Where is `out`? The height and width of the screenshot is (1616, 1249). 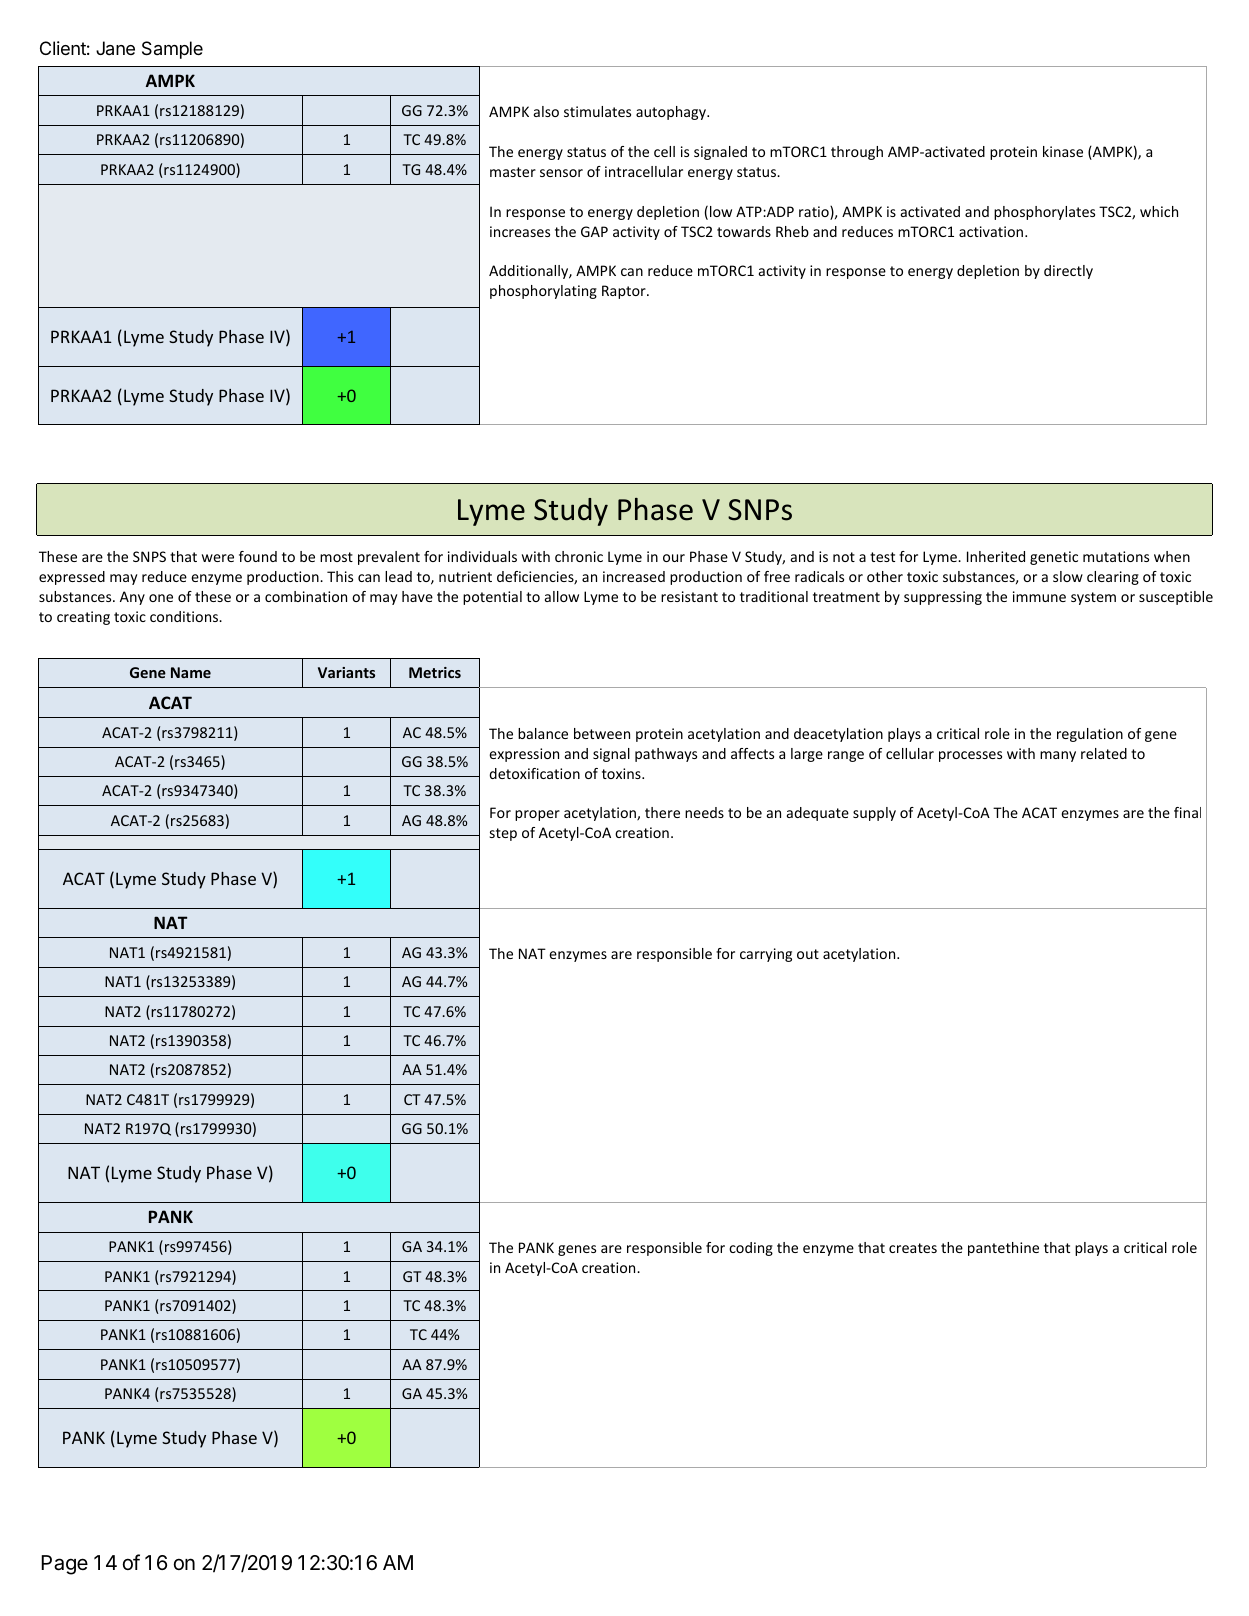 out is located at coordinates (808, 954).
